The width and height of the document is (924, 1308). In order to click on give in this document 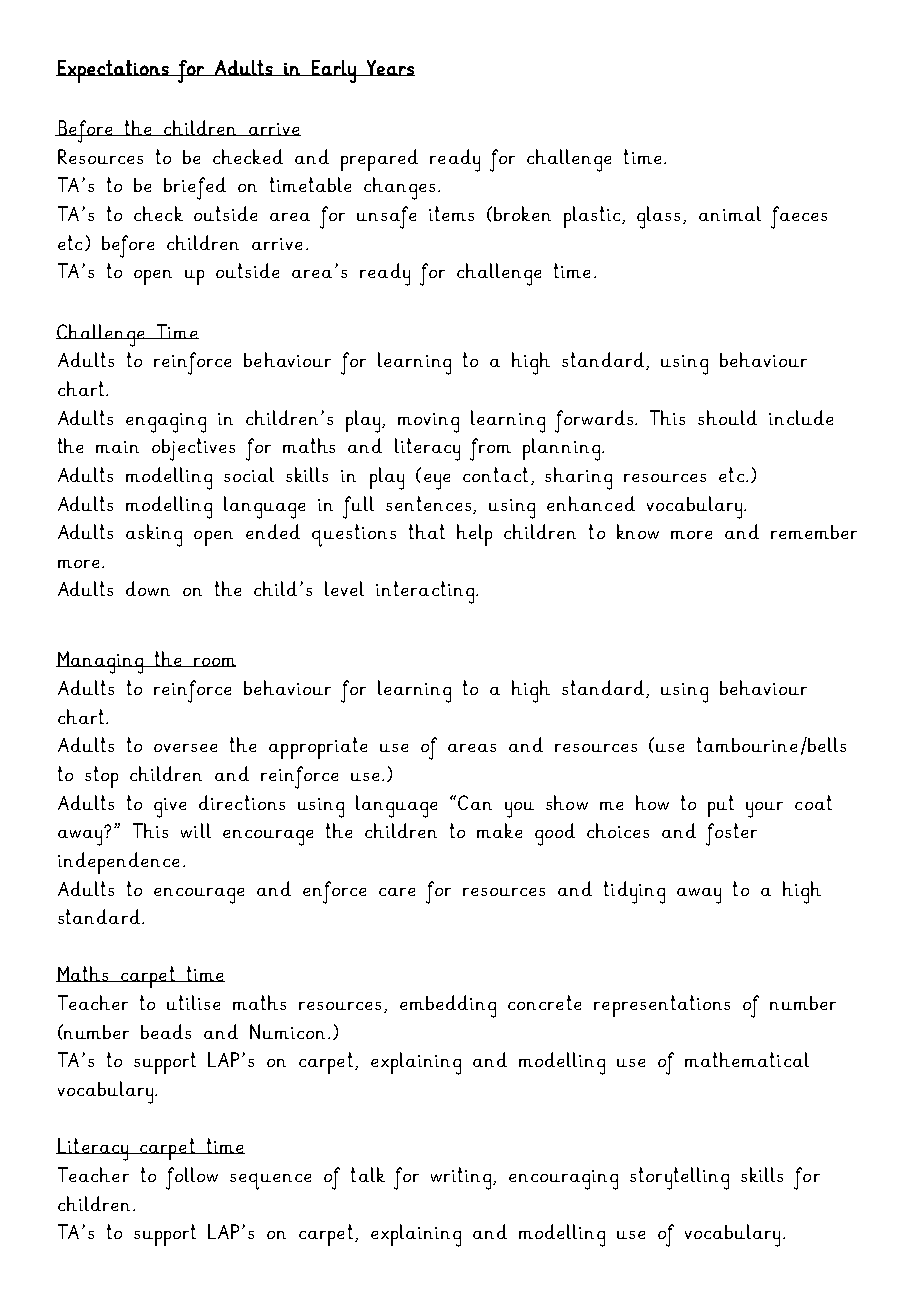, I will do `click(170, 808)`.
